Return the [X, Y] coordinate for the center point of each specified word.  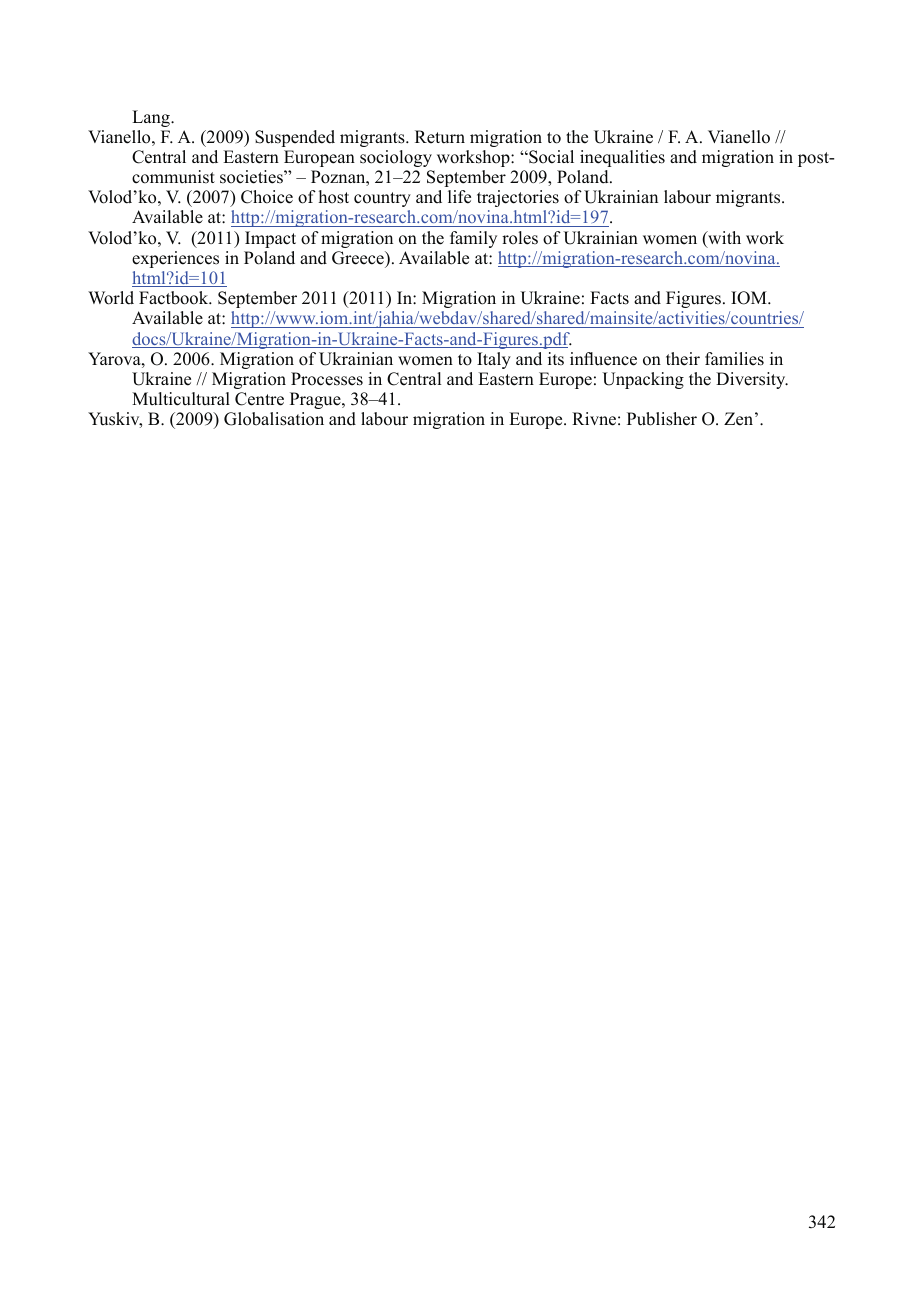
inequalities [622, 158]
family [473, 239]
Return [440, 137]
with [723, 239]
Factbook [175, 298]
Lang [152, 118]
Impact [270, 239]
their [683, 359]
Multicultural [181, 399]
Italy [494, 360]
